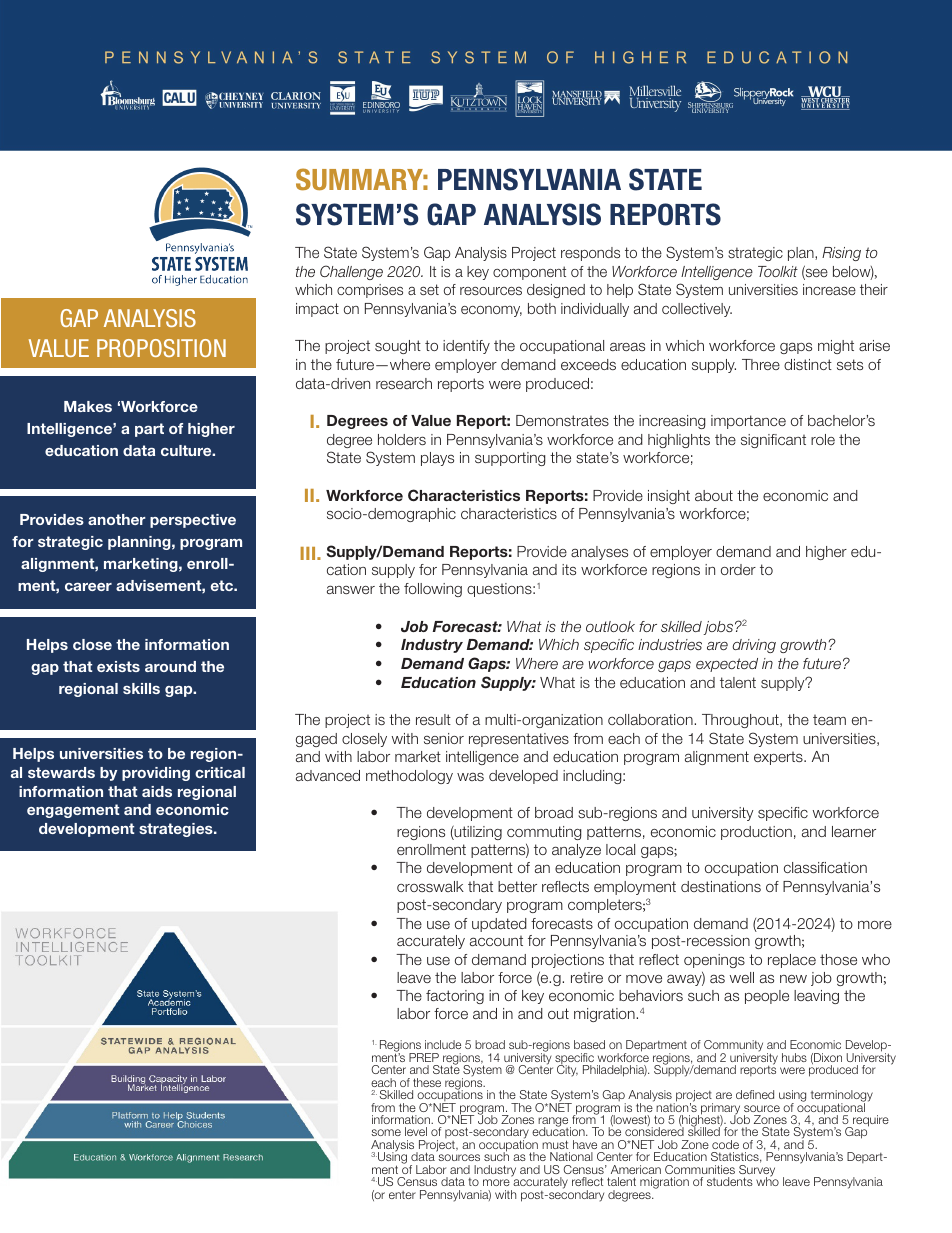  I want to click on following, so click(433, 590).
